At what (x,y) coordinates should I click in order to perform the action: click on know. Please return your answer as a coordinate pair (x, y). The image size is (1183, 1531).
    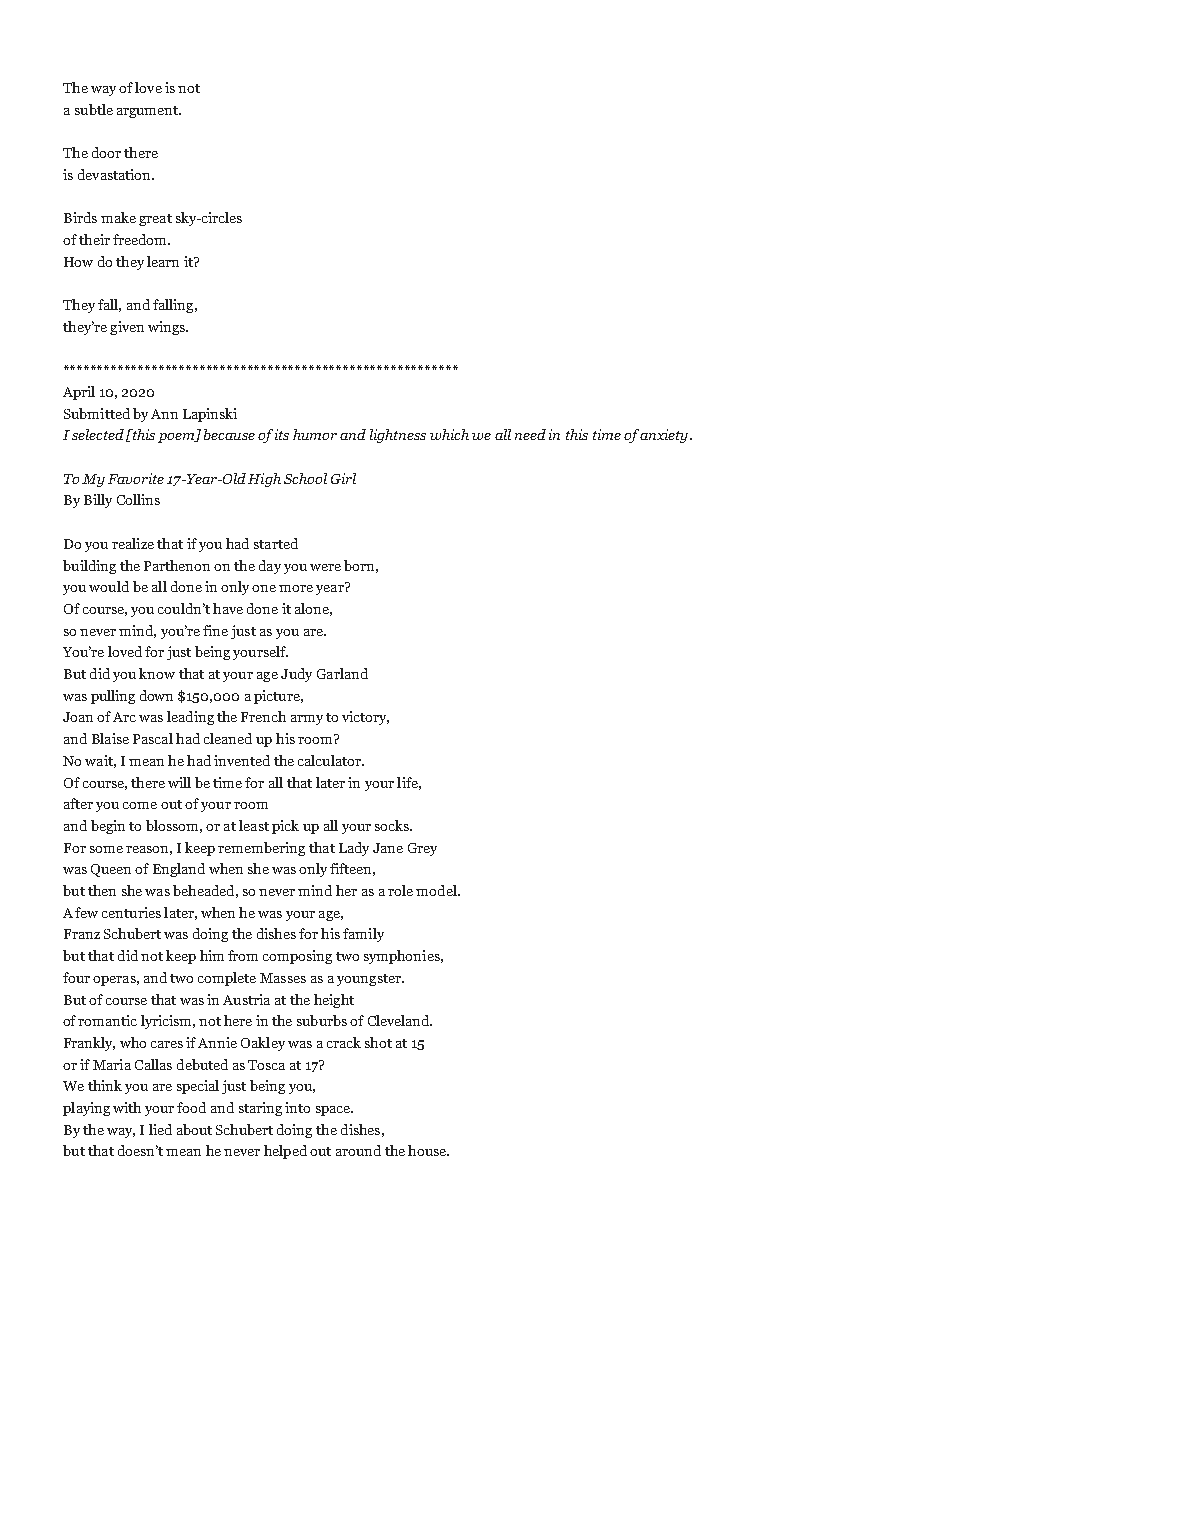
    Looking at the image, I should click on (157, 673).
